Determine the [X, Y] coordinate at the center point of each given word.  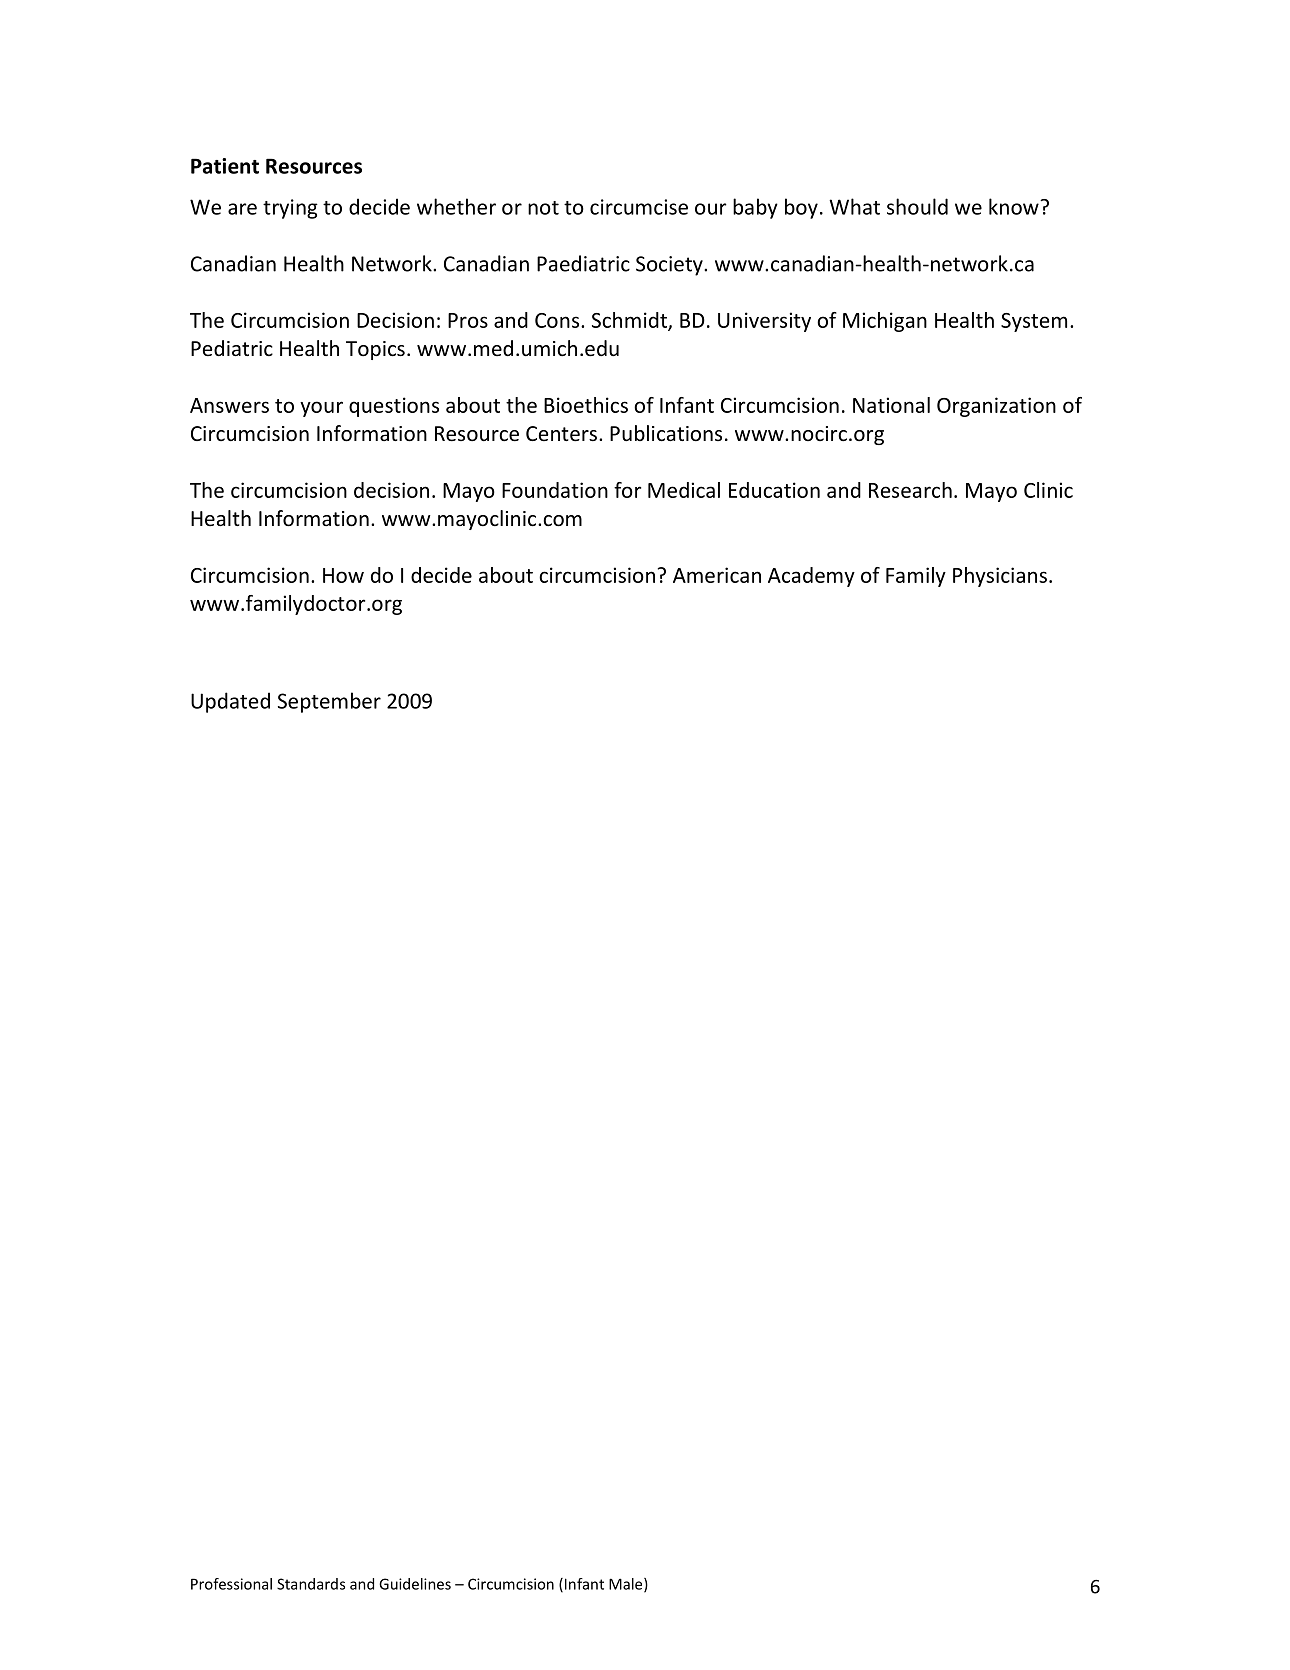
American [717, 575]
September [329, 702]
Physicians [1000, 577]
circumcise [639, 207]
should [917, 206]
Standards [311, 1584]
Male [627, 1585]
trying [290, 209]
